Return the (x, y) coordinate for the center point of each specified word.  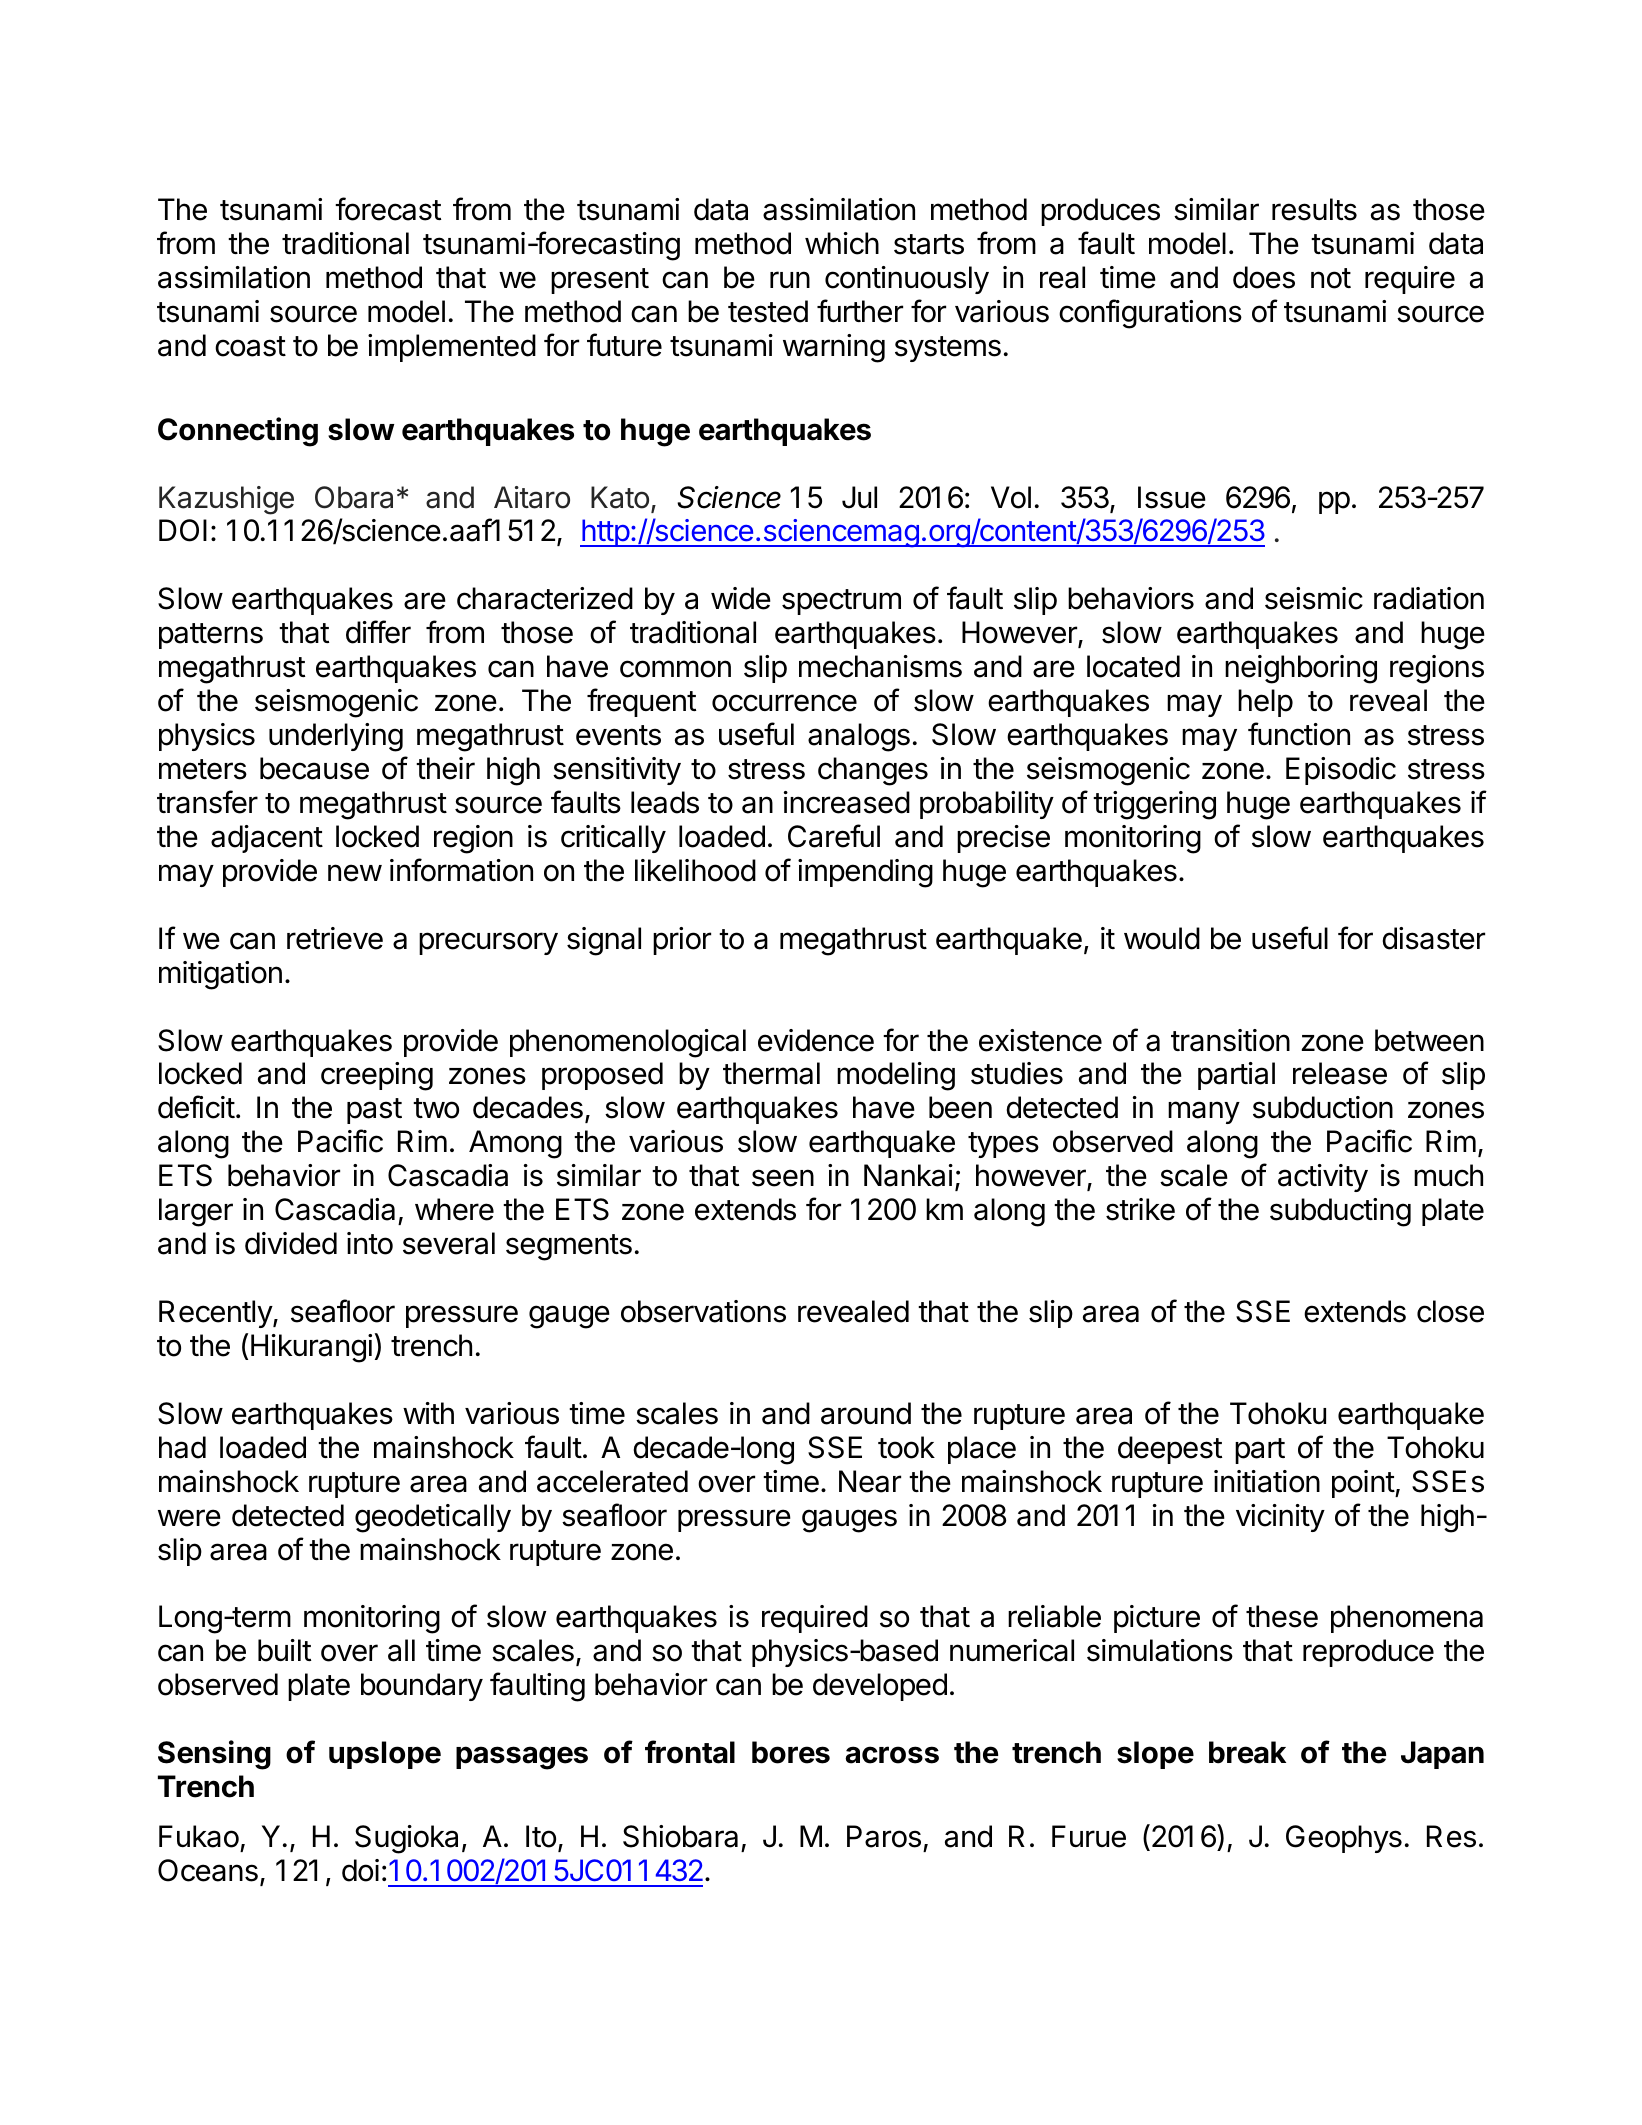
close (1450, 1311)
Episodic (1341, 771)
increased (847, 802)
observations (703, 1311)
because (314, 768)
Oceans (208, 1870)
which (842, 243)
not (1331, 278)
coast (250, 346)
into (370, 1243)
